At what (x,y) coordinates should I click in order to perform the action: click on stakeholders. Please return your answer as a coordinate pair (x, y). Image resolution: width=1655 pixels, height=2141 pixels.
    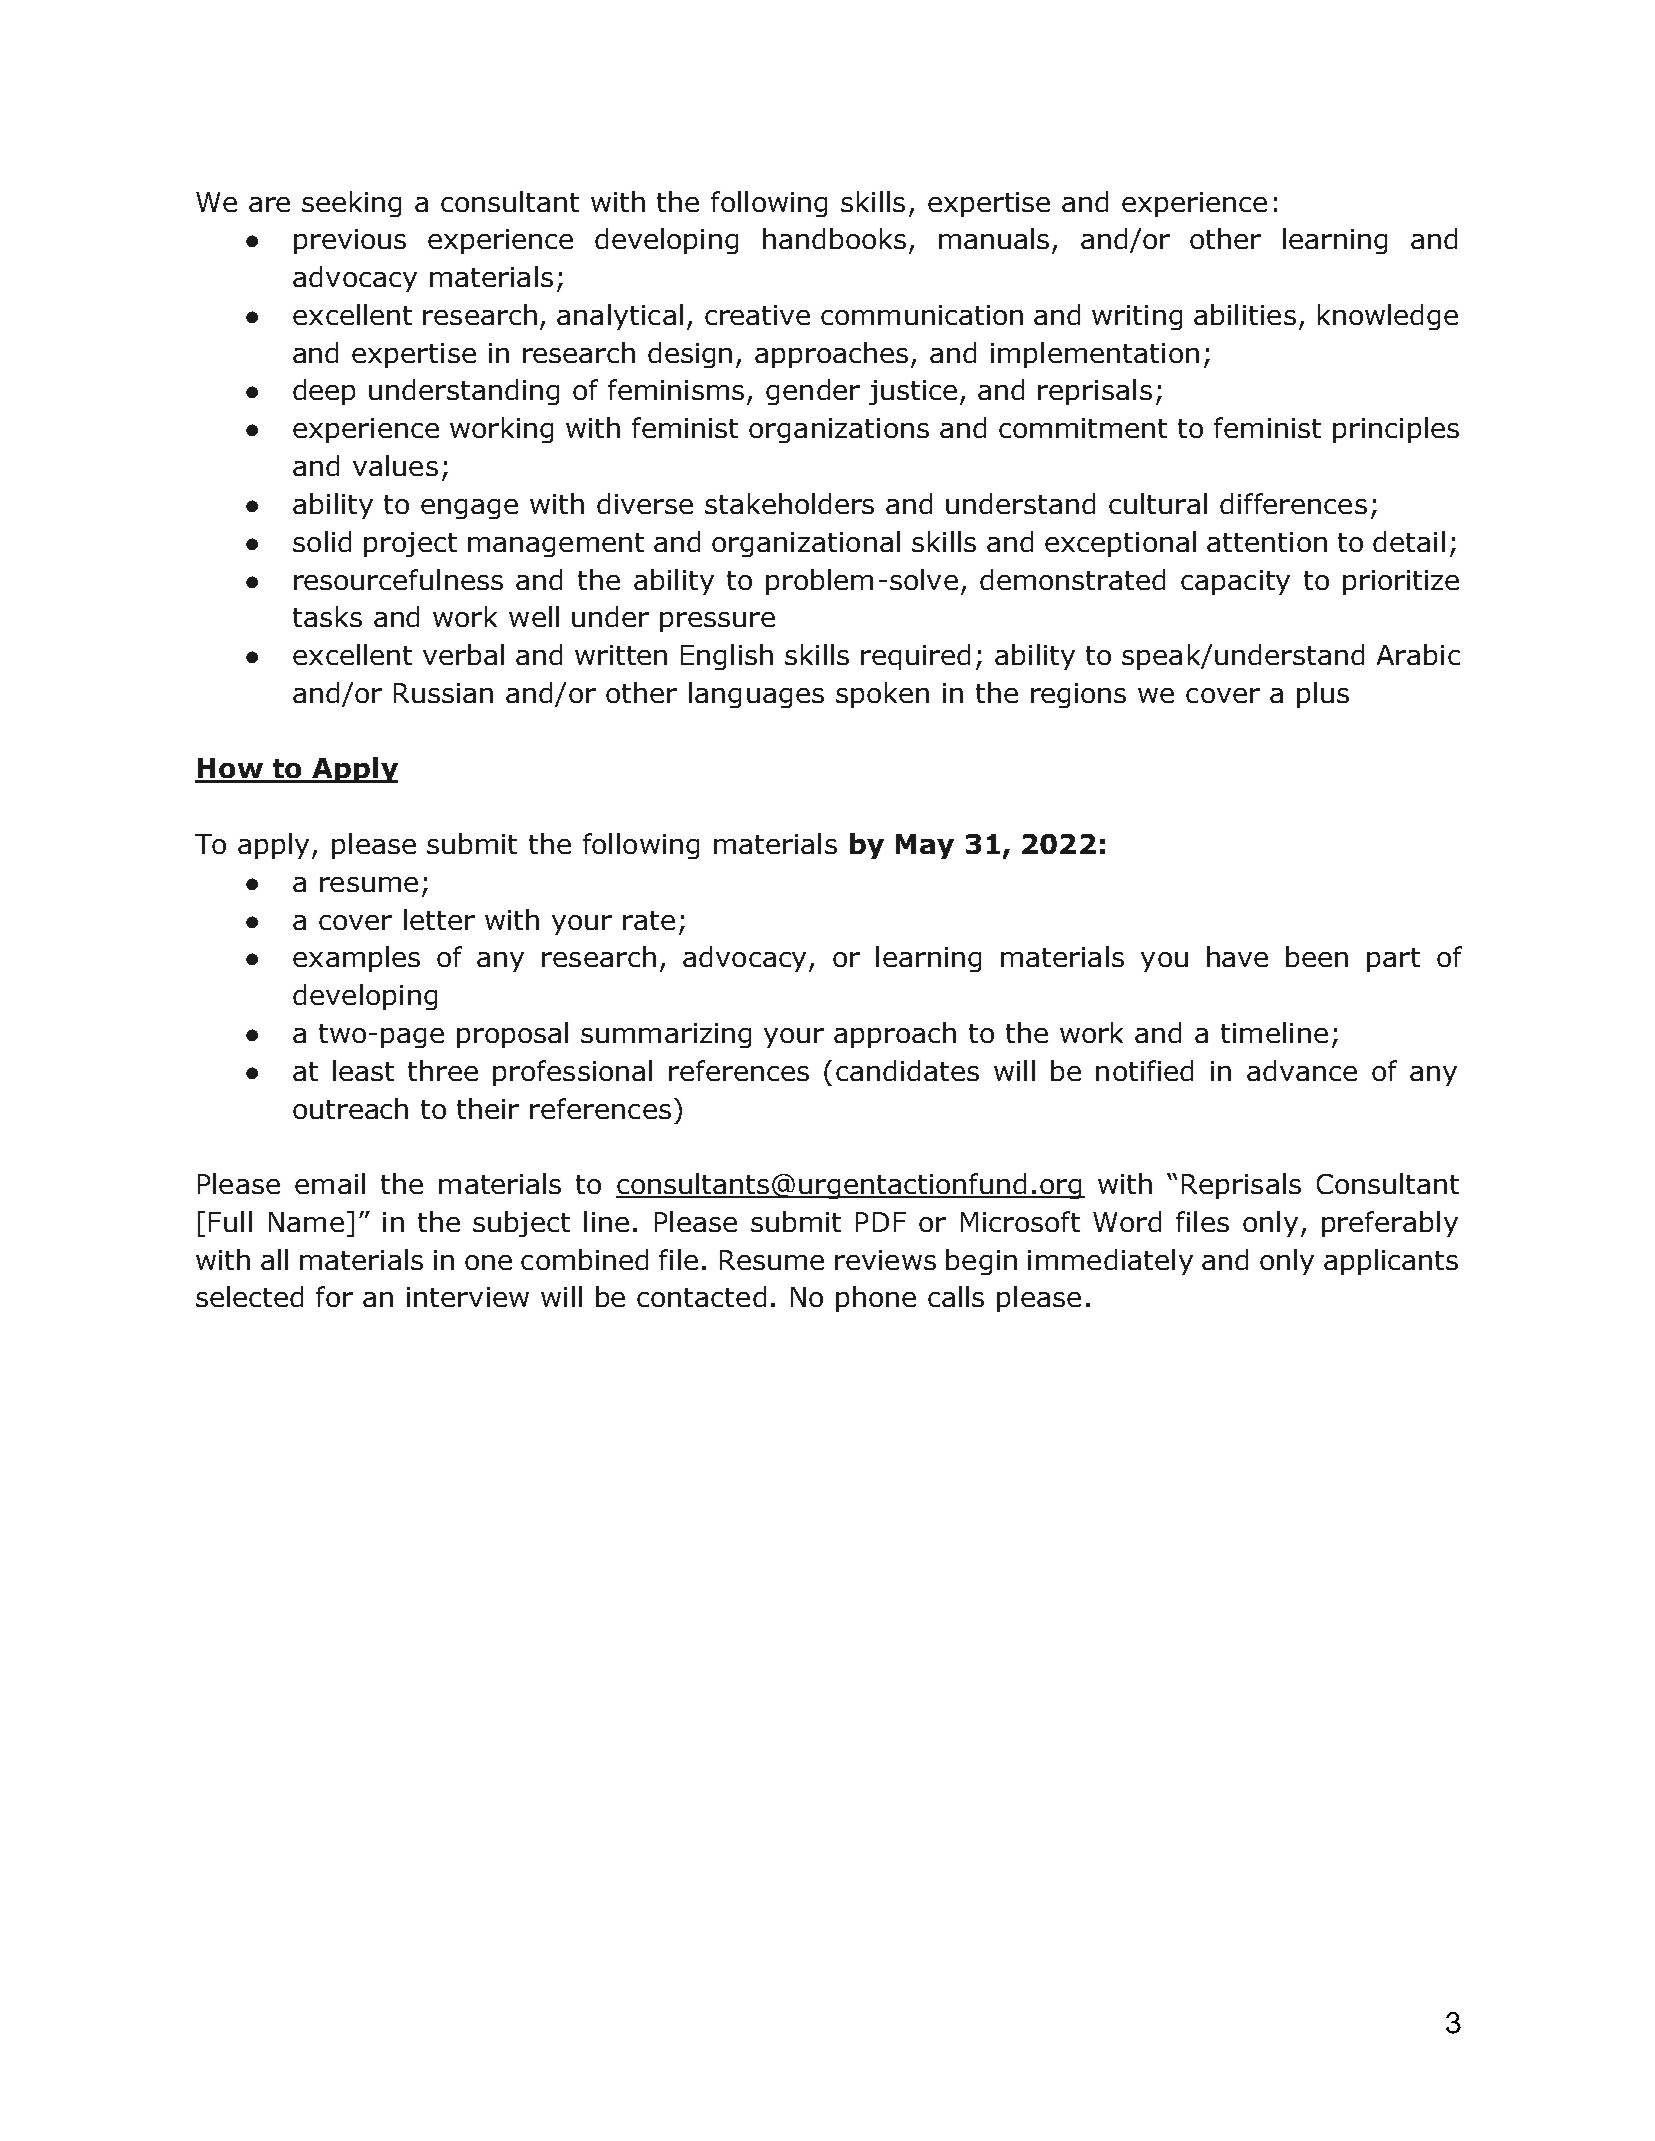
    Looking at the image, I should click on (789, 503).
